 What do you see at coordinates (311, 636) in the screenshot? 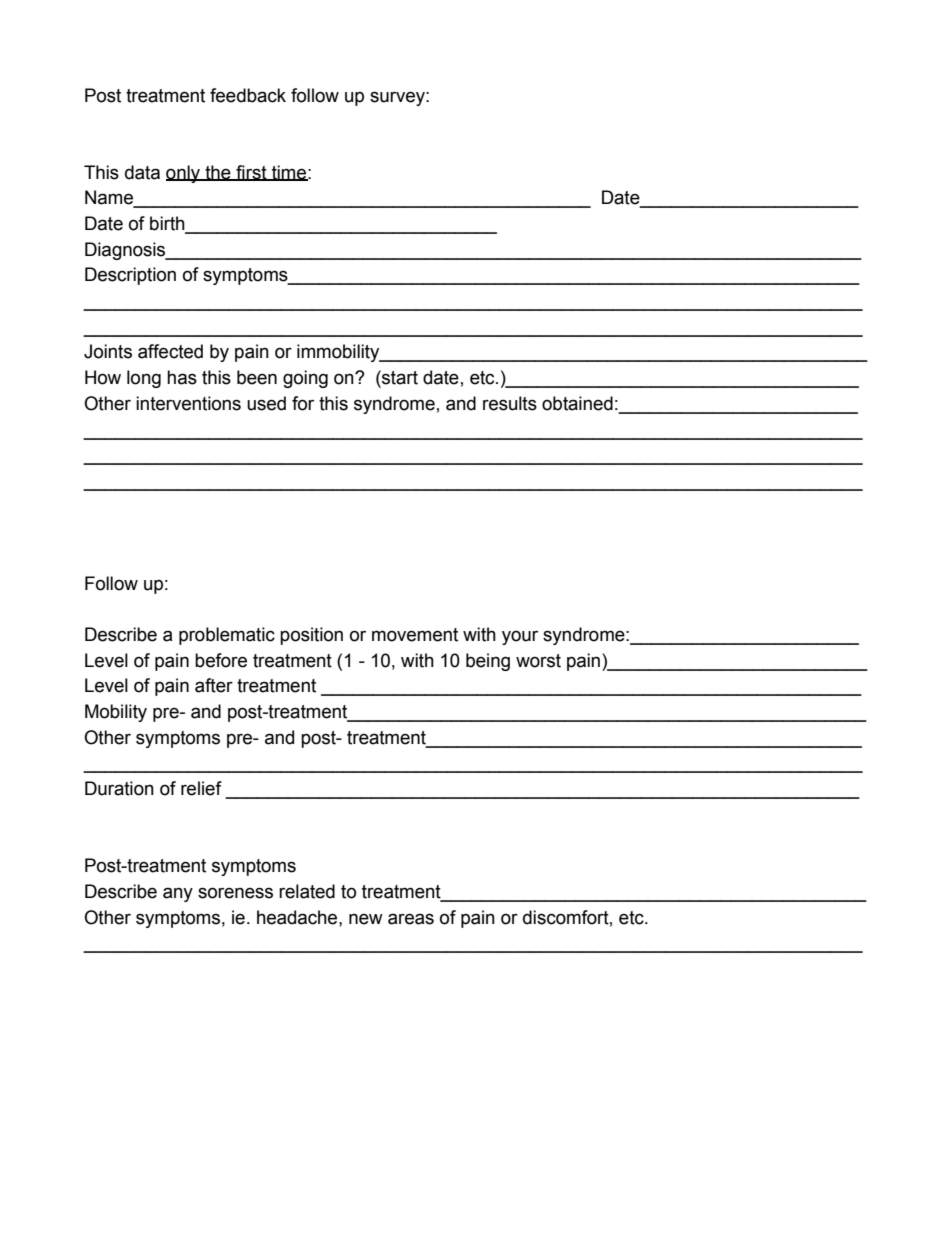
I see `position` at bounding box center [311, 636].
